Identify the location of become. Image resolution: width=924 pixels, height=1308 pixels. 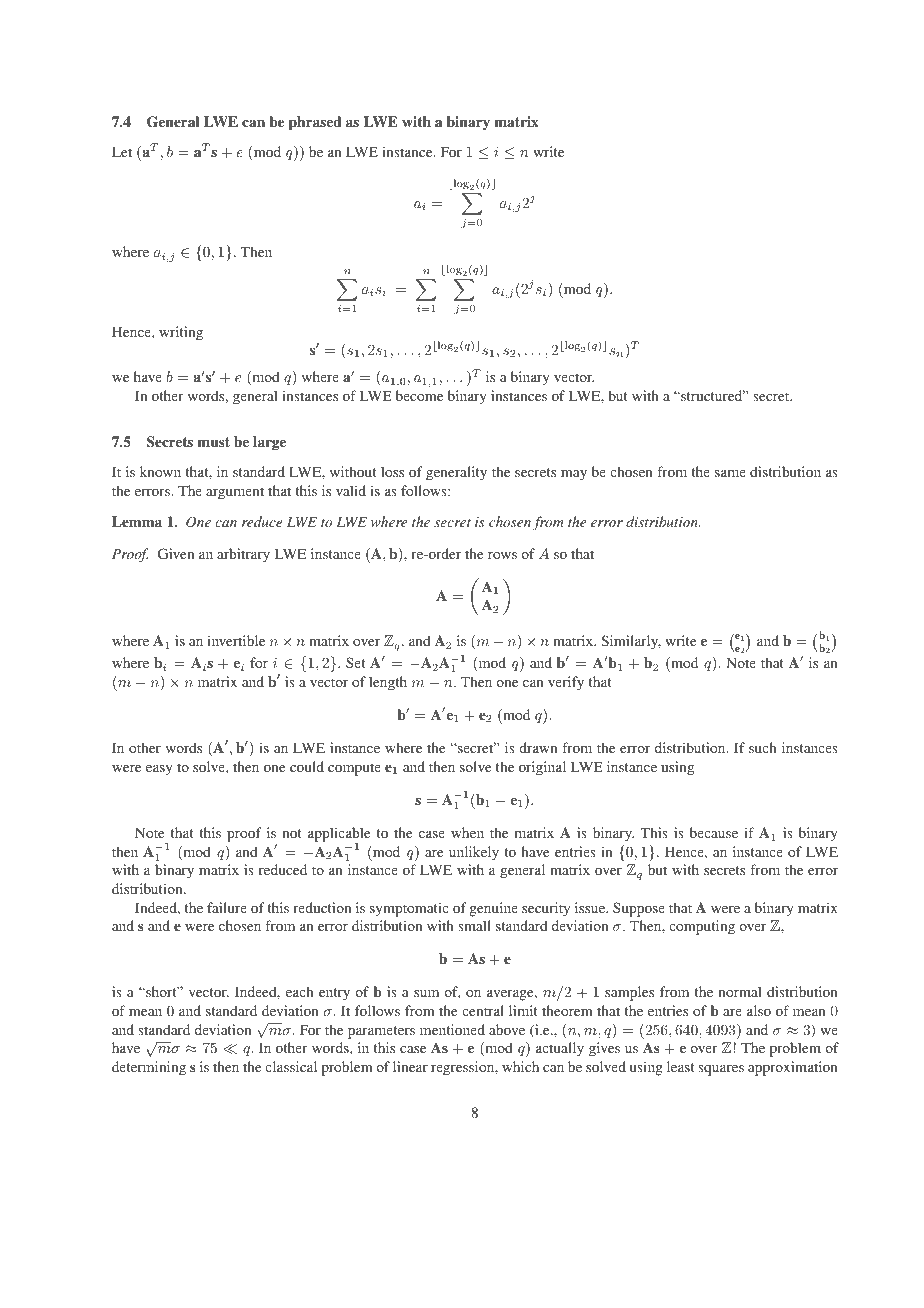
(419, 395).
